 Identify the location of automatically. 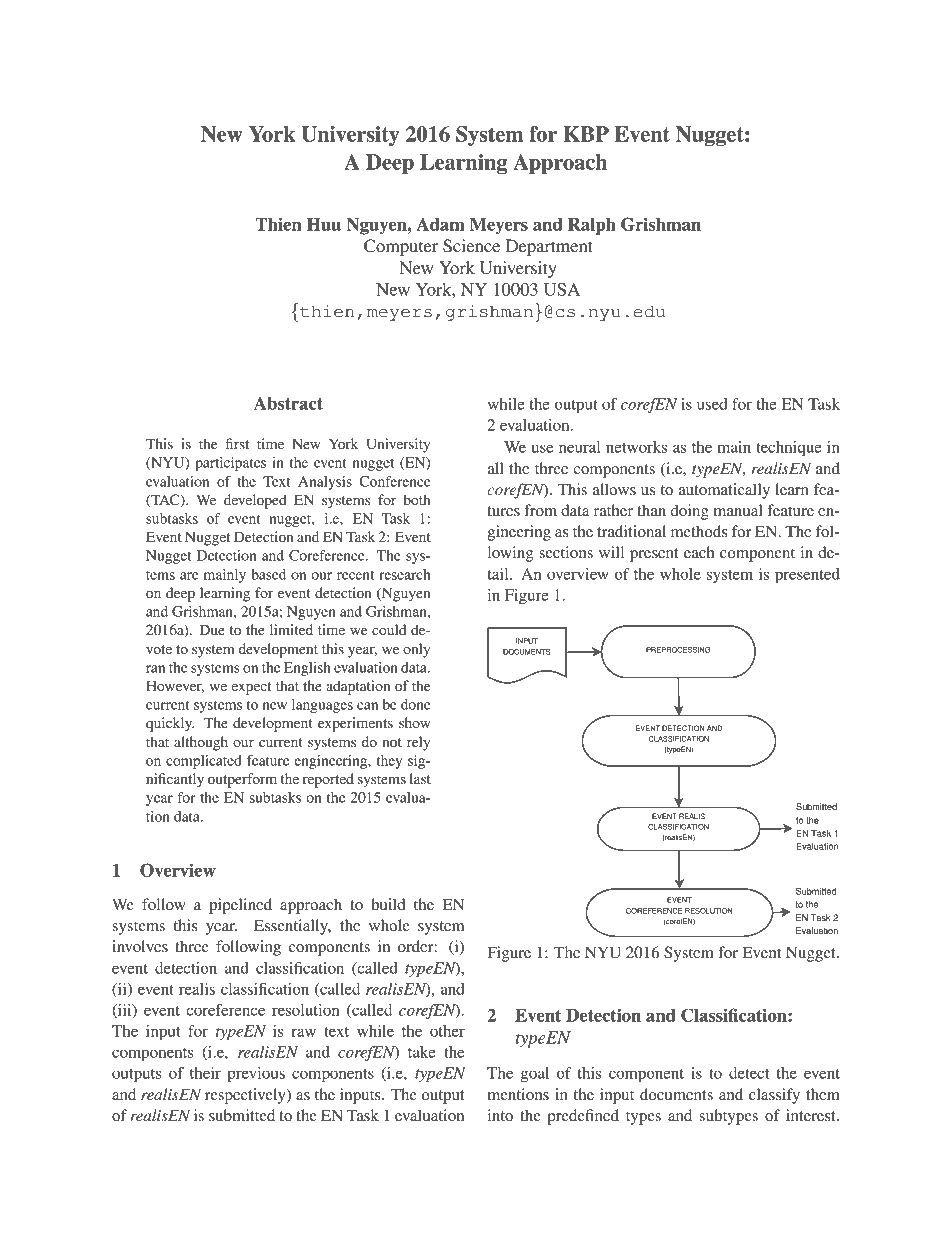
(724, 491).
